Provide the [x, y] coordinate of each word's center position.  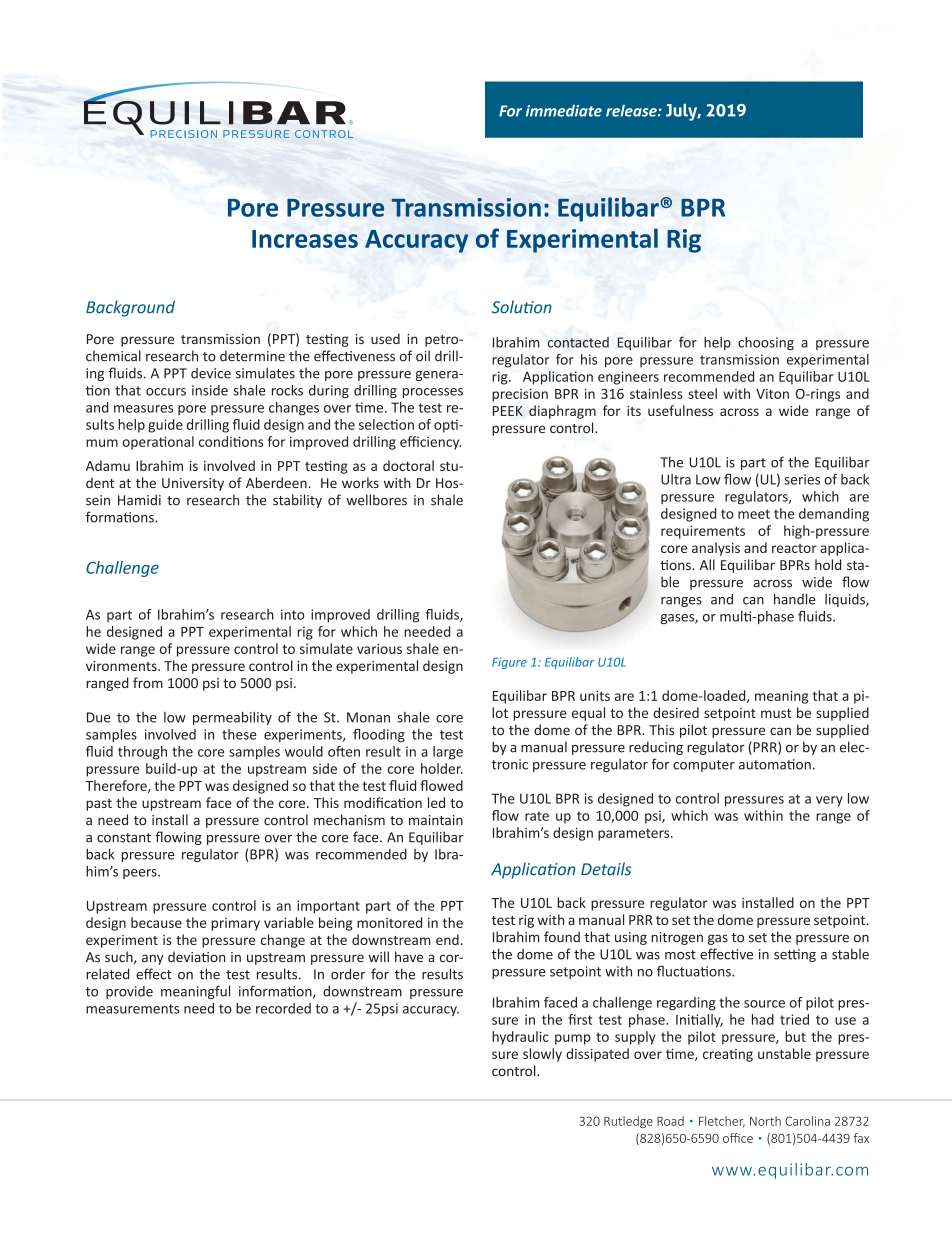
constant [124, 838]
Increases [305, 239]
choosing [766, 343]
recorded [283, 1008]
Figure [509, 663]
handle [795, 599]
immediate [564, 111]
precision [520, 395]
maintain [436, 820]
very [829, 801]
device [211, 373]
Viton [772, 393]
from [148, 682]
